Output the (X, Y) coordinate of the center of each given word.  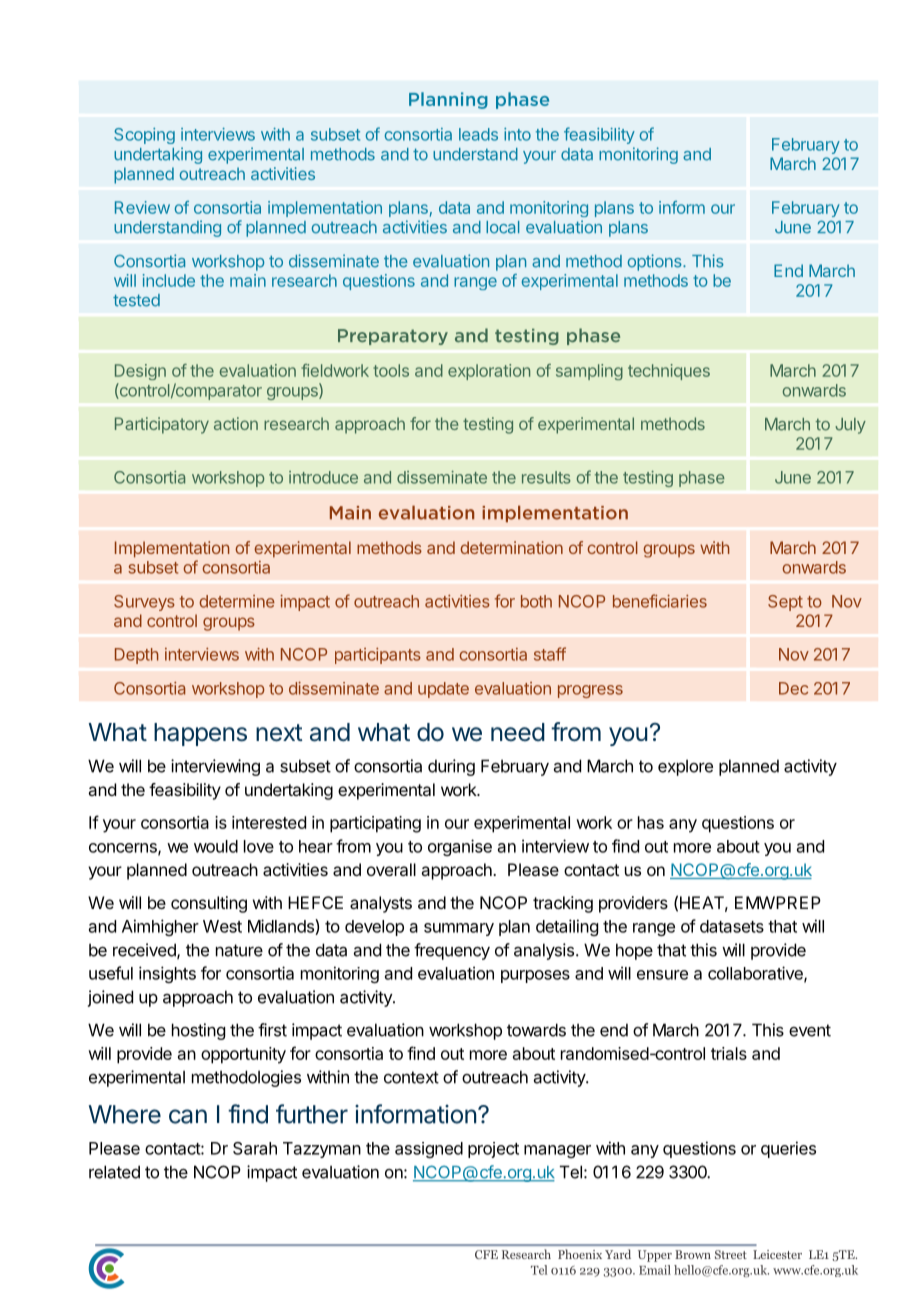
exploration (489, 372)
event (810, 1030)
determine (237, 601)
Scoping (144, 136)
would (216, 846)
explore (685, 767)
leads (478, 134)
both (536, 601)
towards (536, 1030)
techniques (669, 372)
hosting (198, 1031)
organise (460, 847)
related (114, 1172)
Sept (785, 603)
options (656, 262)
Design (140, 372)
